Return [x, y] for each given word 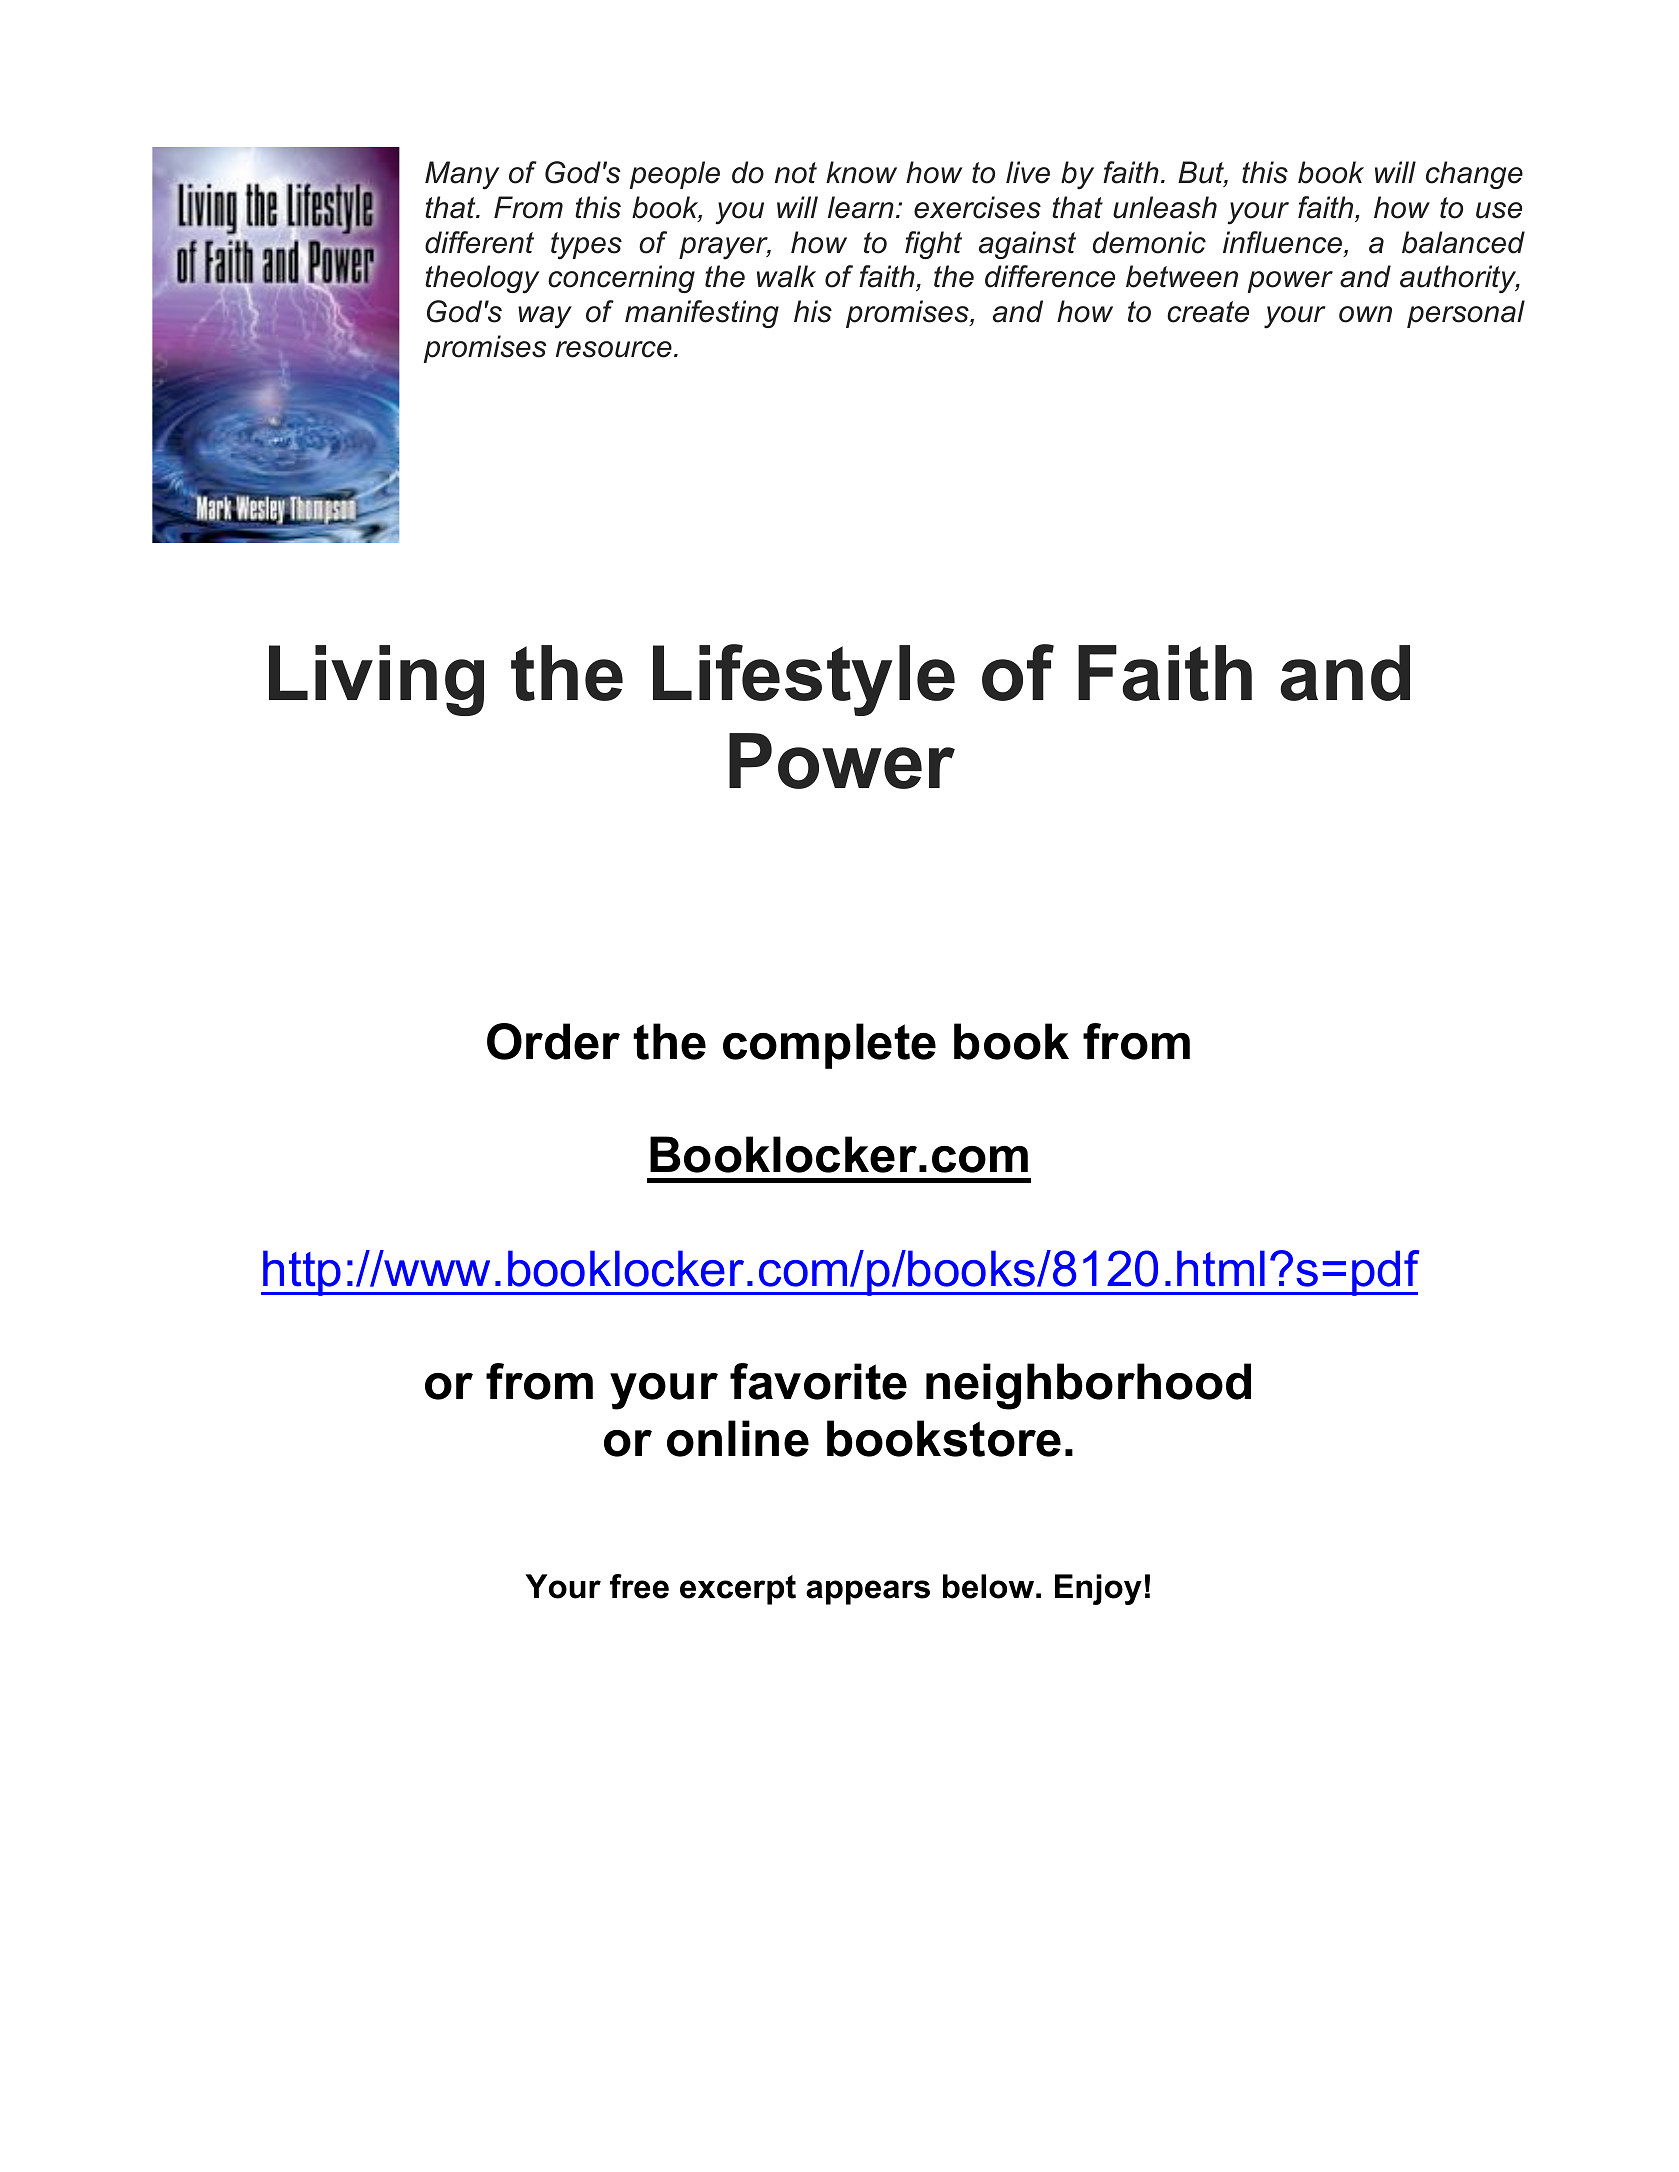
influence [1284, 243]
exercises [977, 207]
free [639, 1586]
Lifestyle [804, 680]
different [479, 242]
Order [553, 1041]
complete [829, 1046]
